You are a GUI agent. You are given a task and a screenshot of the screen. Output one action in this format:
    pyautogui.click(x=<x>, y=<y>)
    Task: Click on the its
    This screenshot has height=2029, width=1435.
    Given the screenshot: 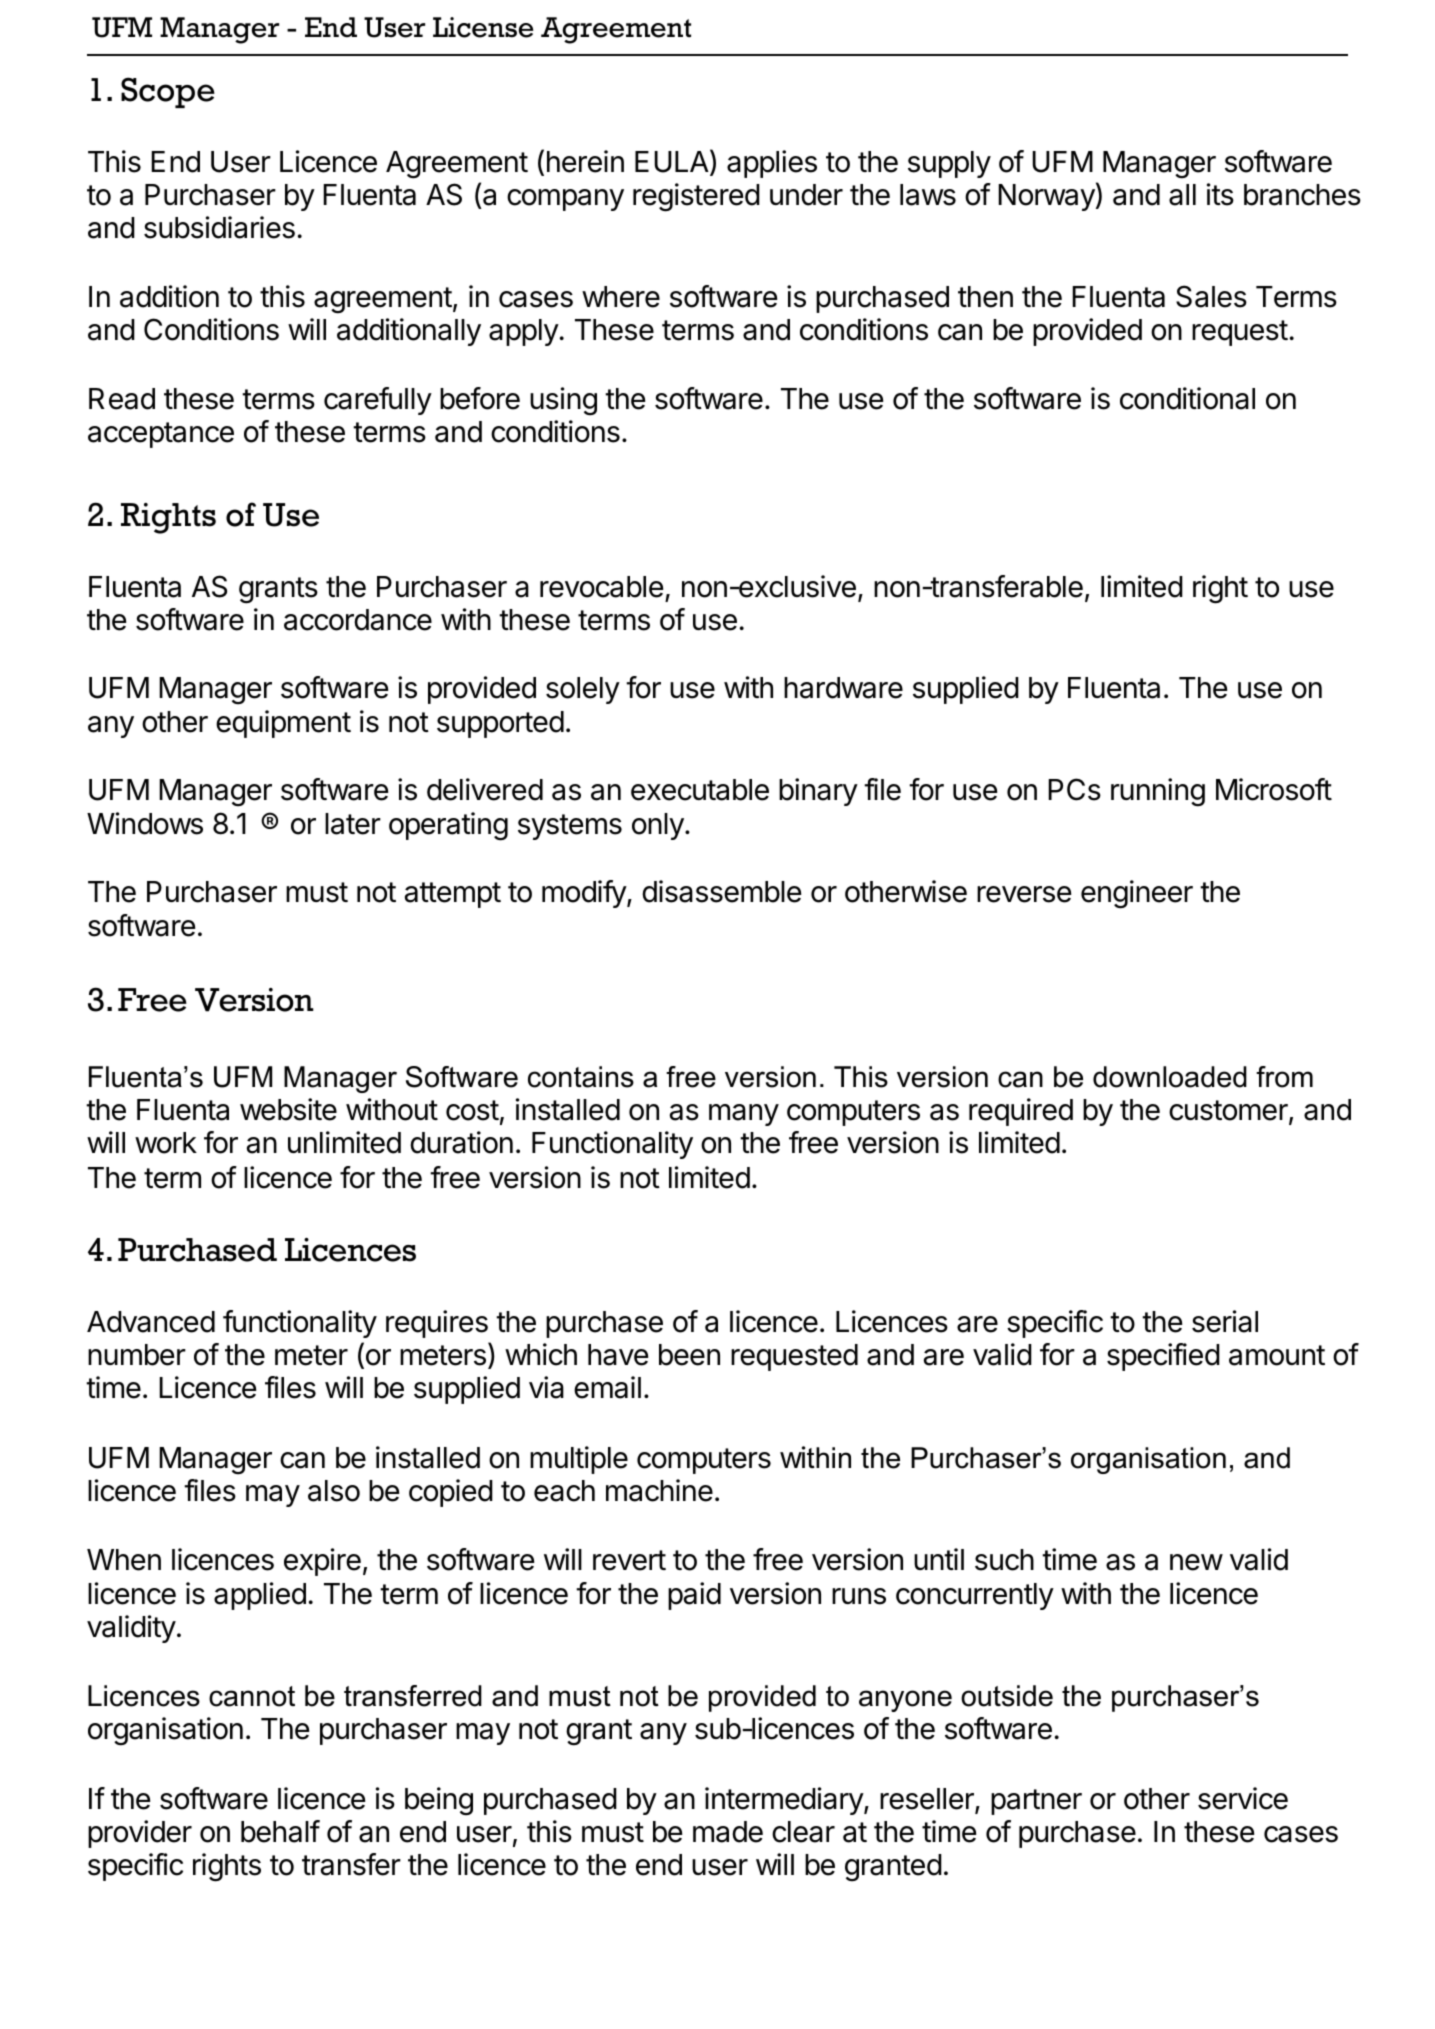 What is the action you would take?
    pyautogui.click(x=1220, y=194)
